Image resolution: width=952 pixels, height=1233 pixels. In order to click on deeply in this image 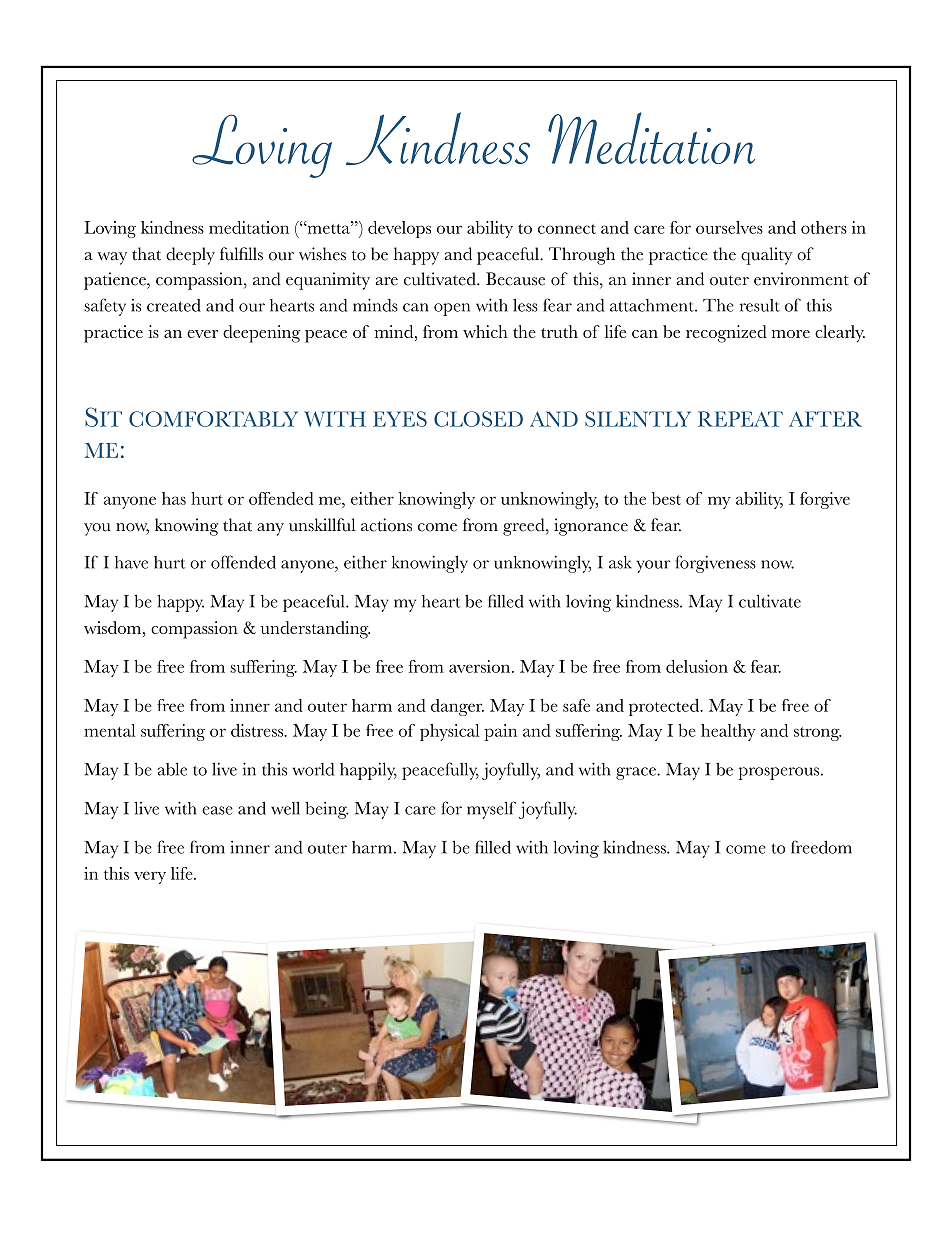, I will do `click(190, 256)`.
